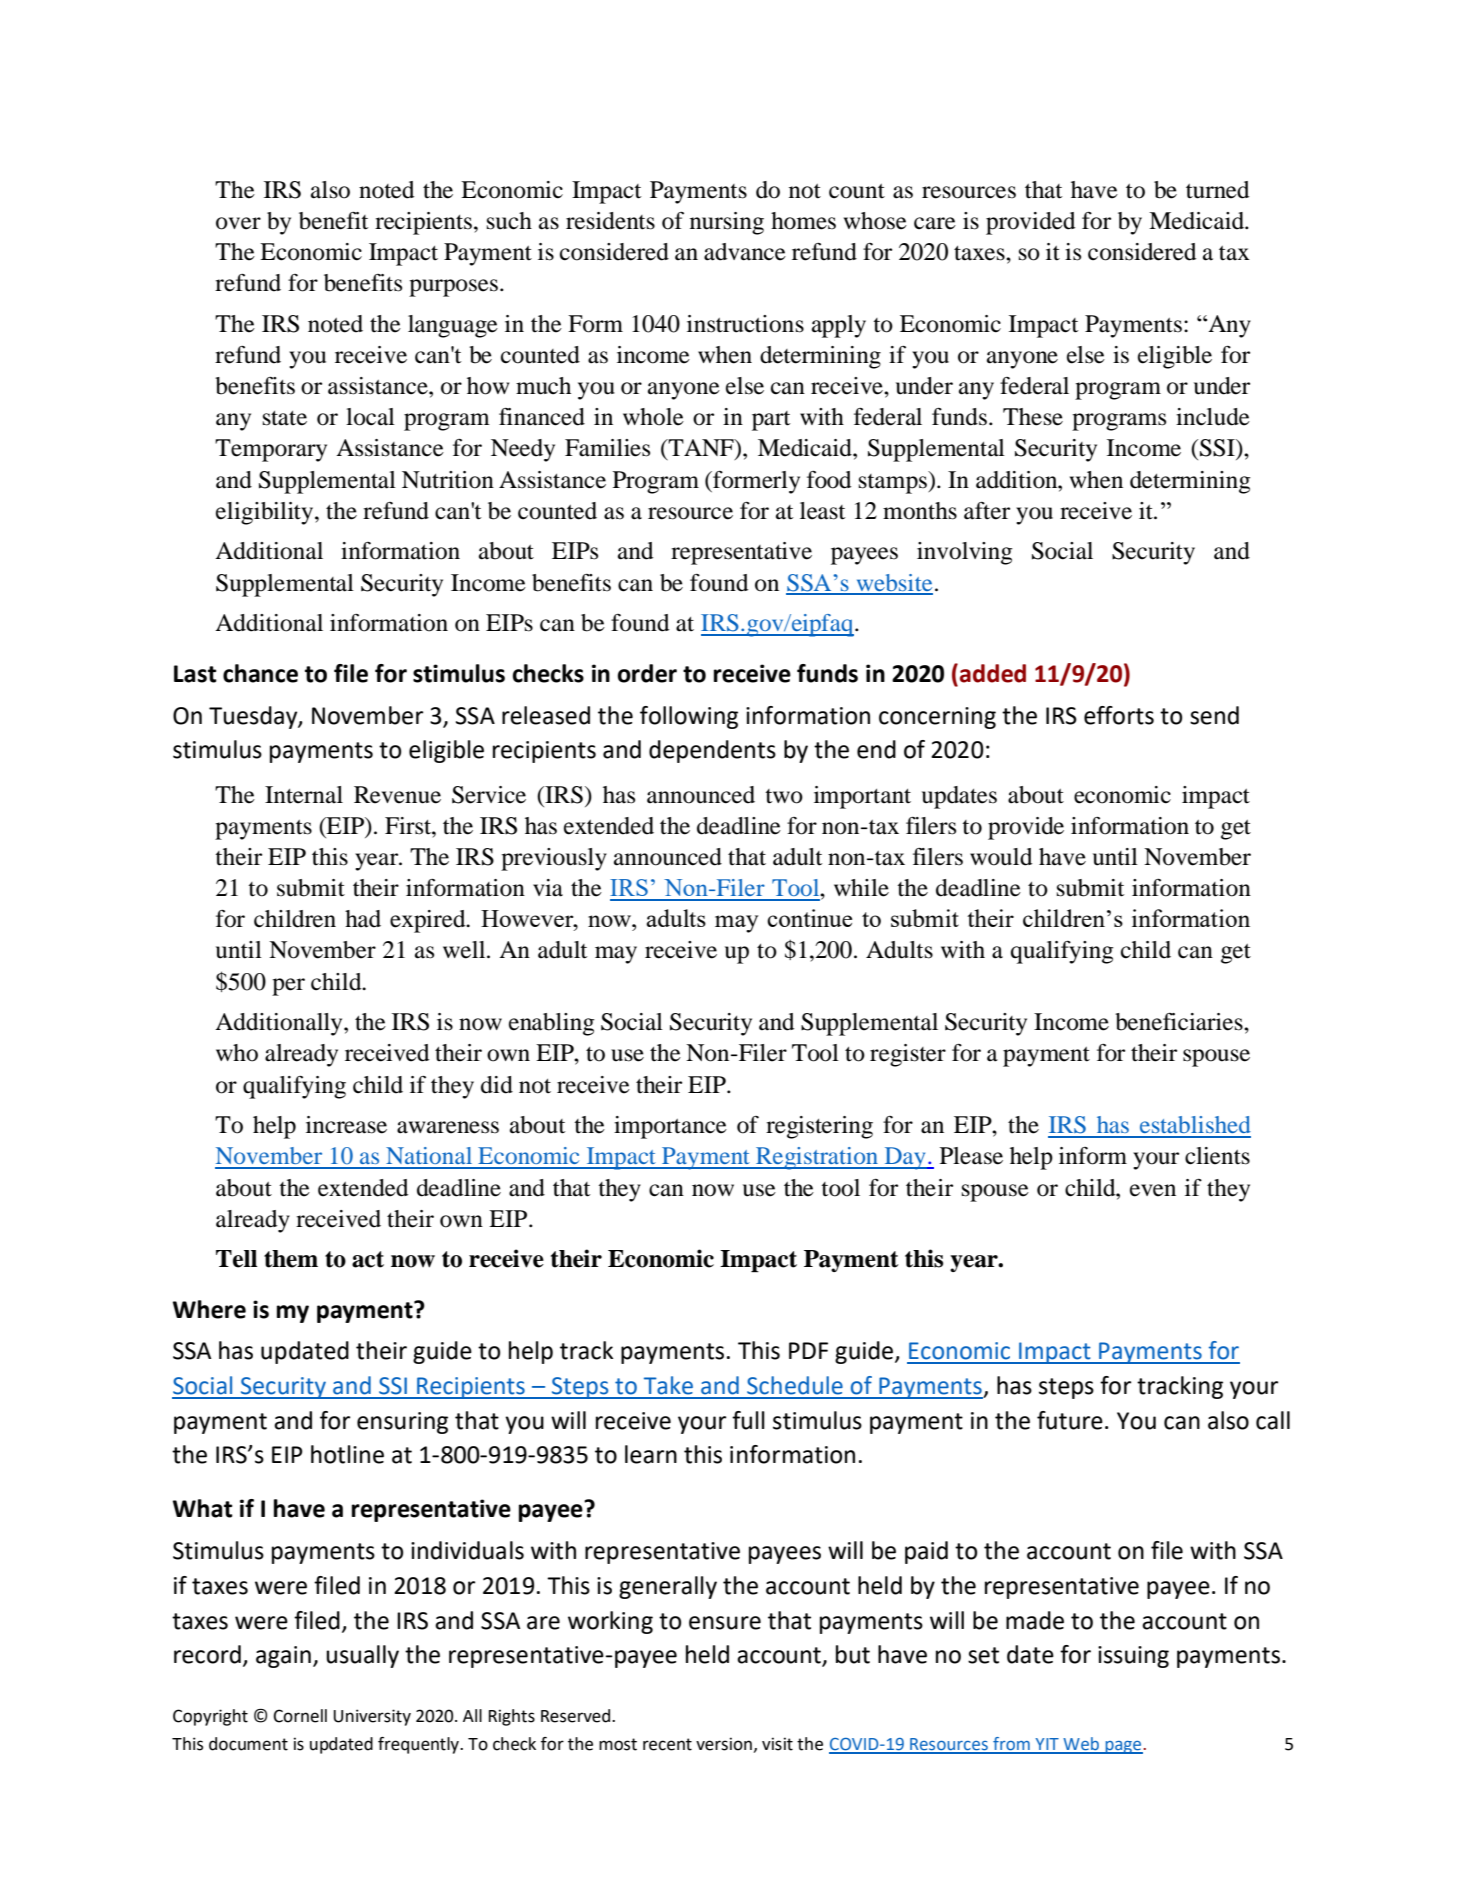  What do you see at coordinates (1133, 1657) in the screenshot?
I see `issuing` at bounding box center [1133, 1657].
